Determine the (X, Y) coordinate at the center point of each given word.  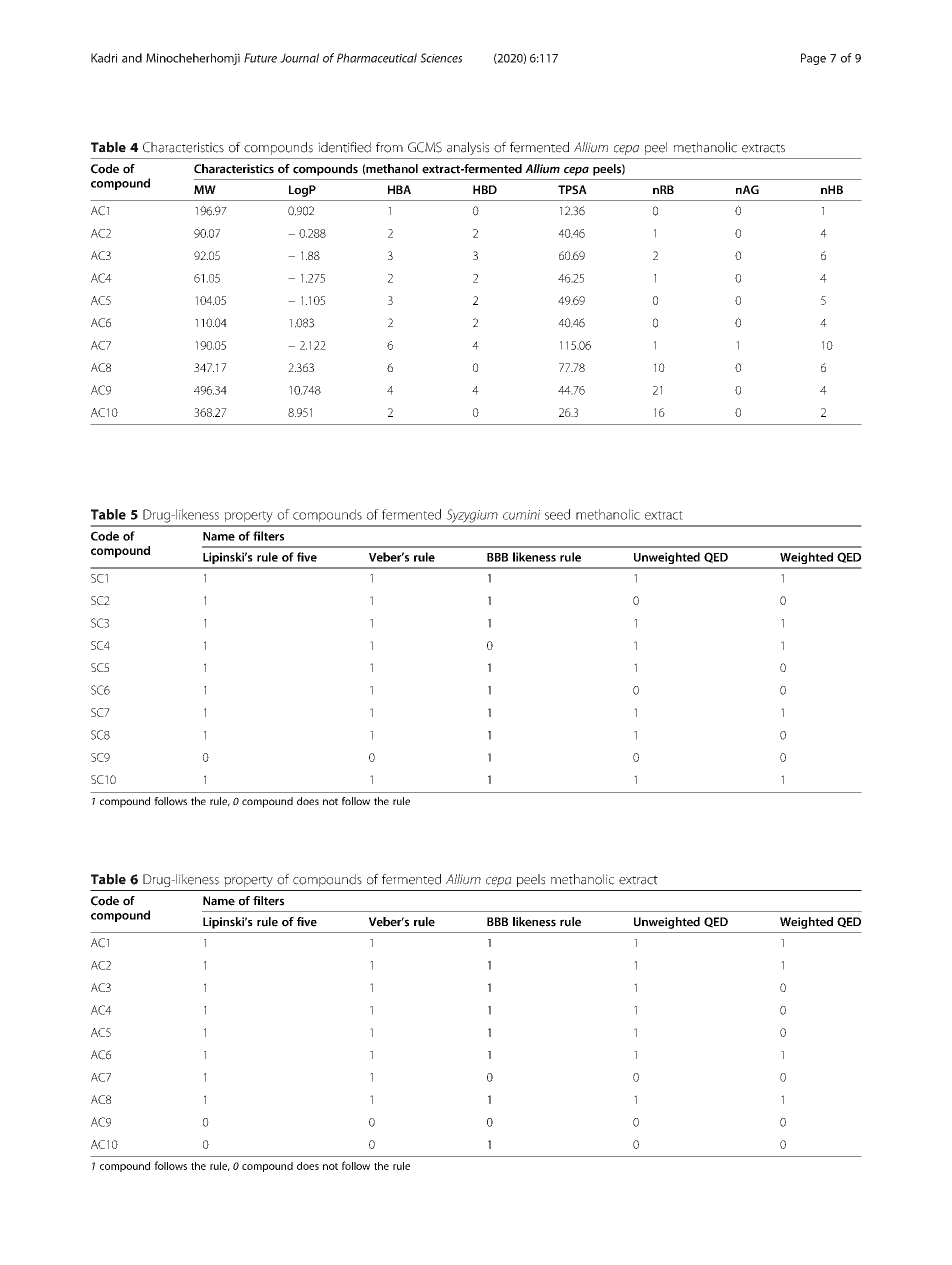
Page (813, 59)
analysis (468, 148)
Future (260, 58)
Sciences (441, 58)
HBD (485, 189)
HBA (399, 189)
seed (557, 514)
